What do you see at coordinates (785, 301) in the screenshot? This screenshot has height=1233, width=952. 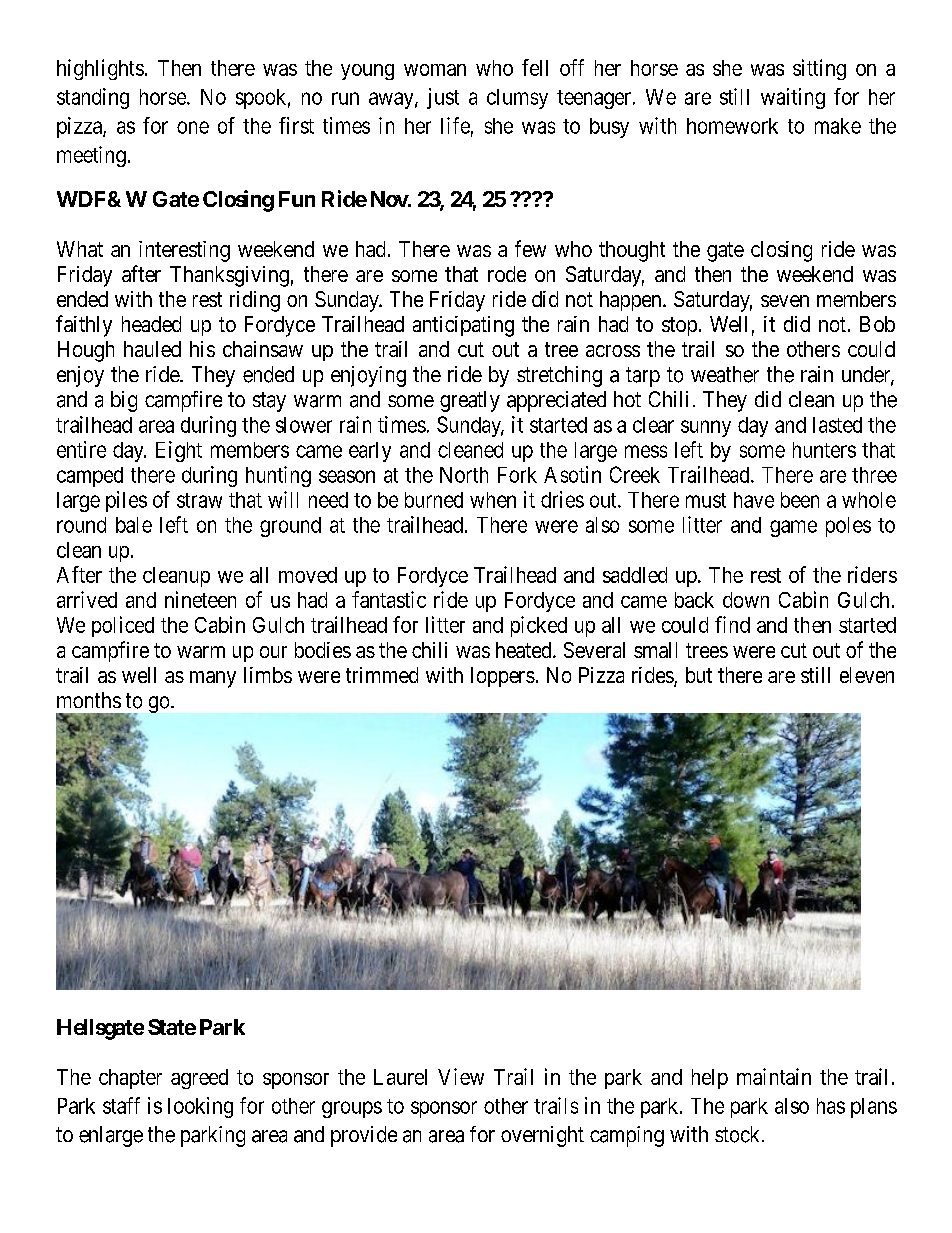 I see `seven` at bounding box center [785, 301].
